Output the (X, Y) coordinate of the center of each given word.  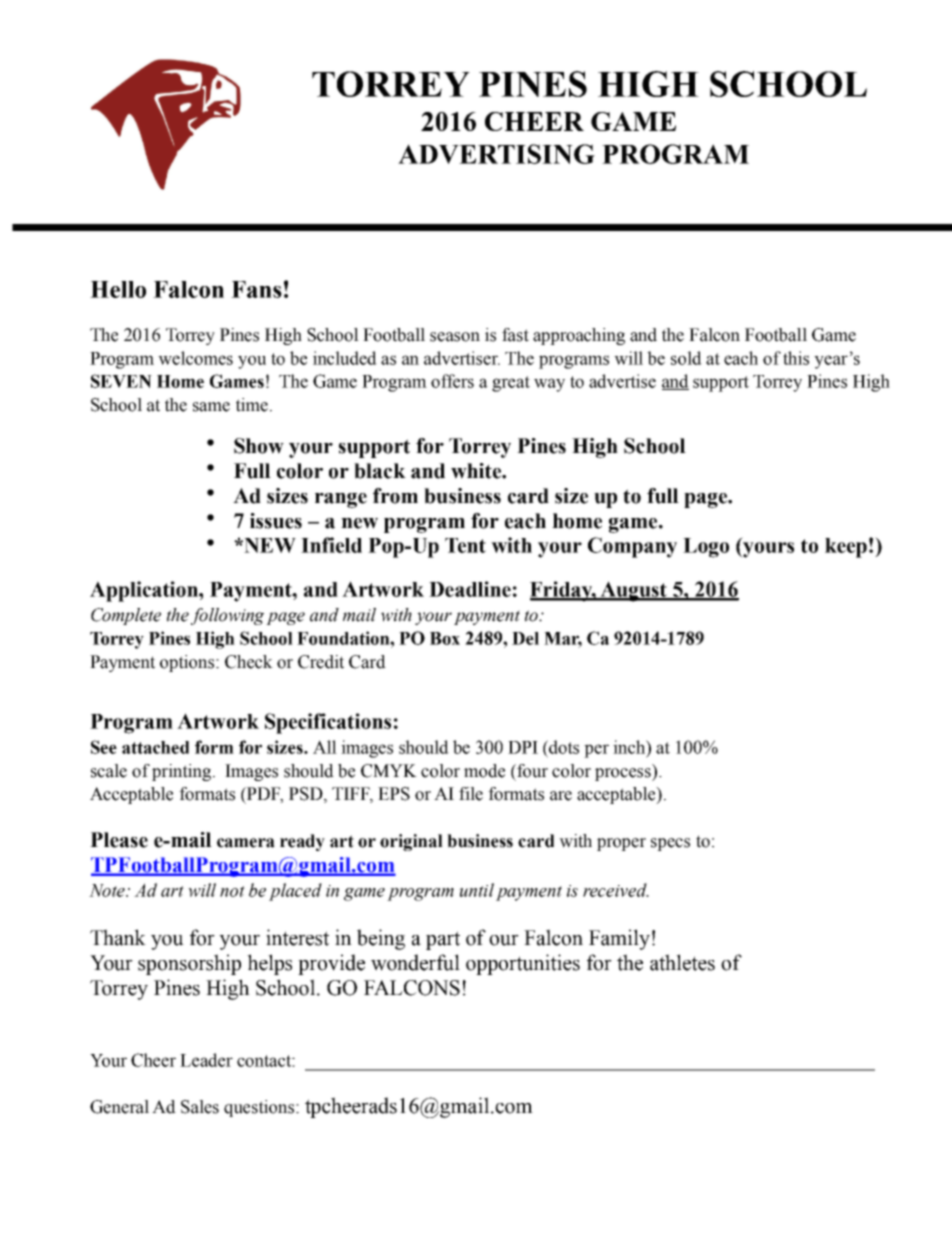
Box (445, 638)
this (796, 358)
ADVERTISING (496, 154)
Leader (206, 1060)
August (634, 591)
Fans (256, 289)
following (227, 616)
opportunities (523, 964)
